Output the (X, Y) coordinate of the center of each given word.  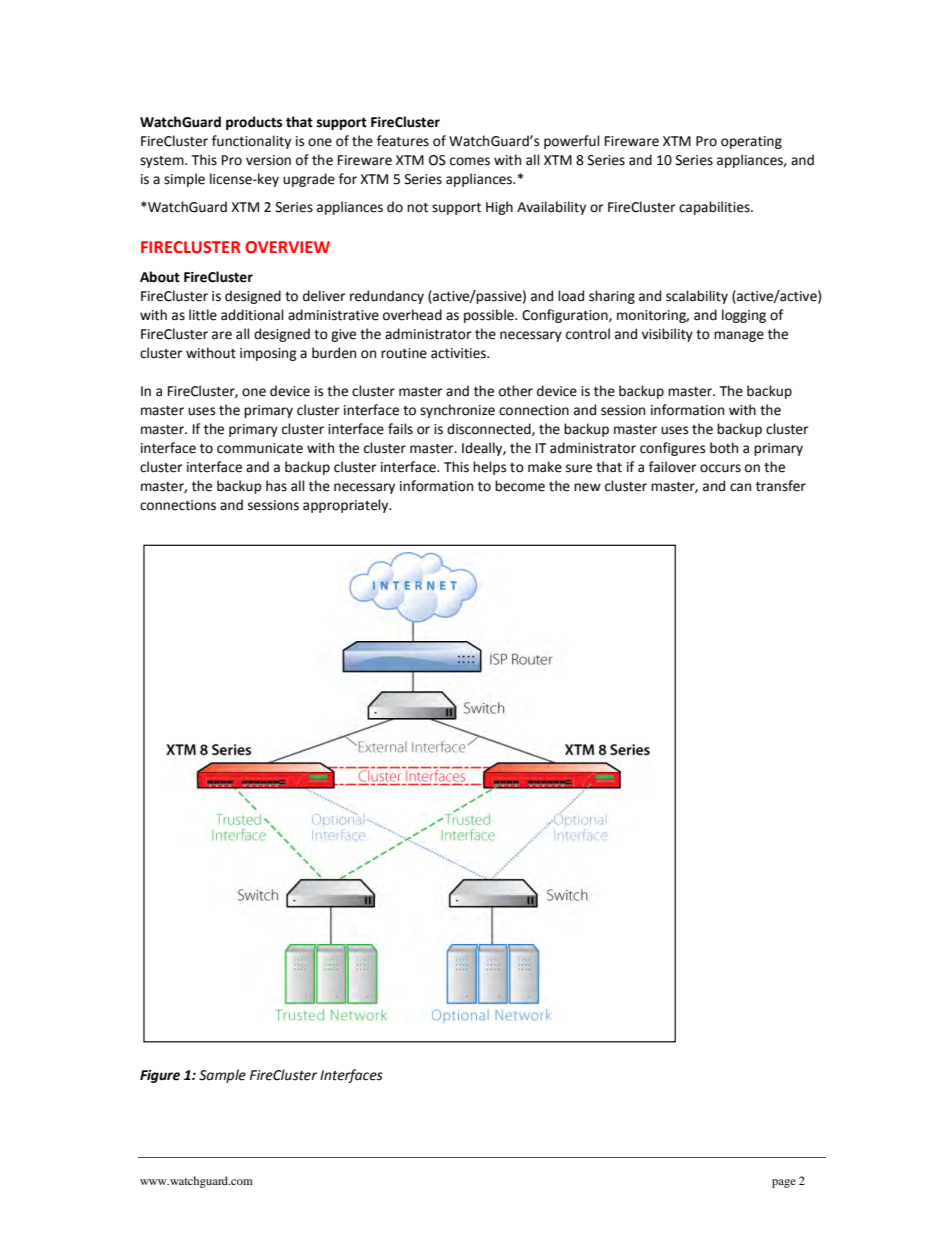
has (276, 486)
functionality (251, 142)
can (740, 487)
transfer (781, 486)
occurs (720, 468)
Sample (222, 1076)
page (784, 1183)
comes (470, 161)
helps (489, 468)
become (520, 486)
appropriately (347, 506)
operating (751, 142)
